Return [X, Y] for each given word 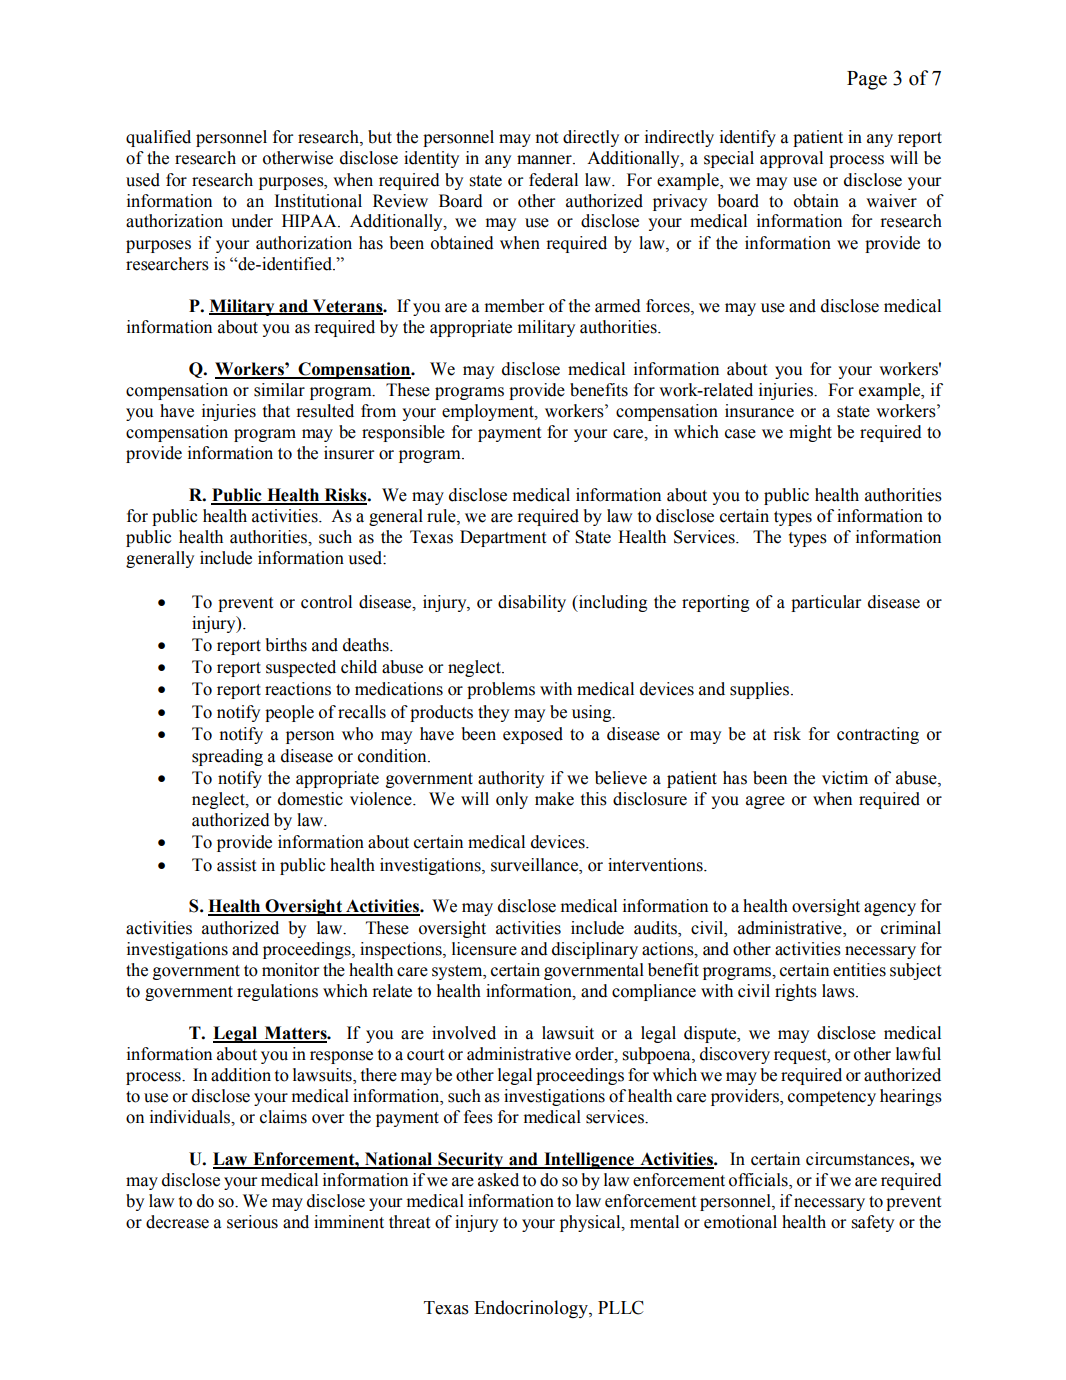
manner [545, 160]
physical [591, 1223]
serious [252, 1222]
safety [872, 1223]
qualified [158, 138]
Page [867, 80]
